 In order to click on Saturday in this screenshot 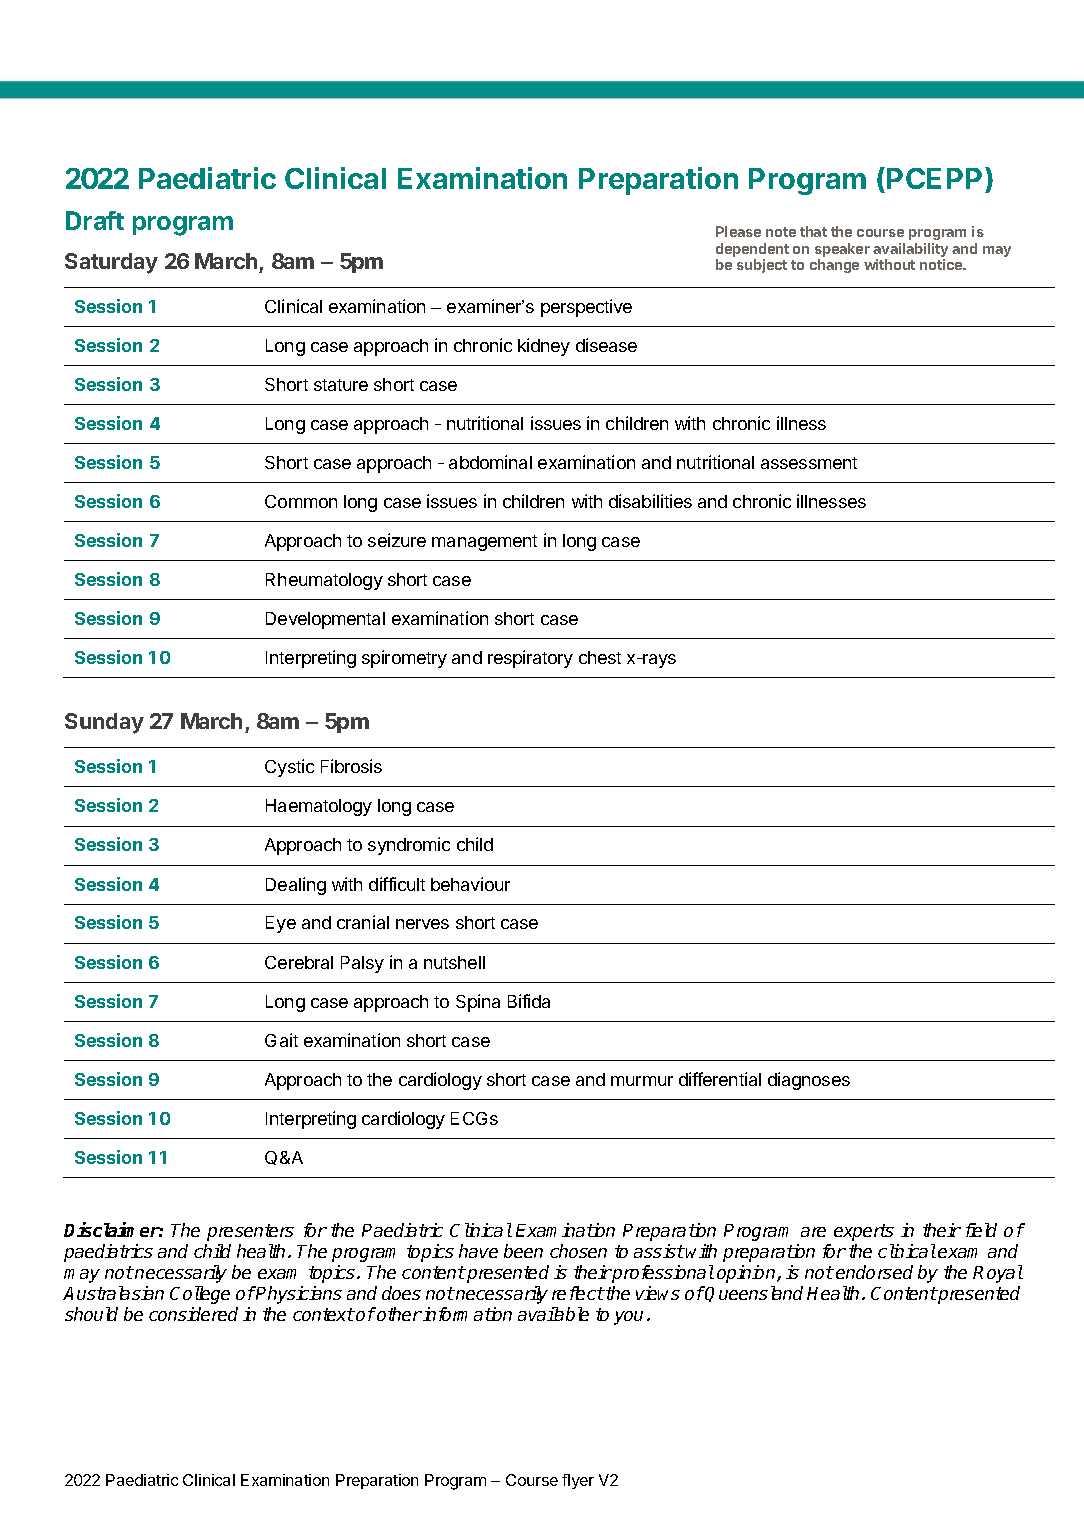, I will do `click(111, 263)`.
